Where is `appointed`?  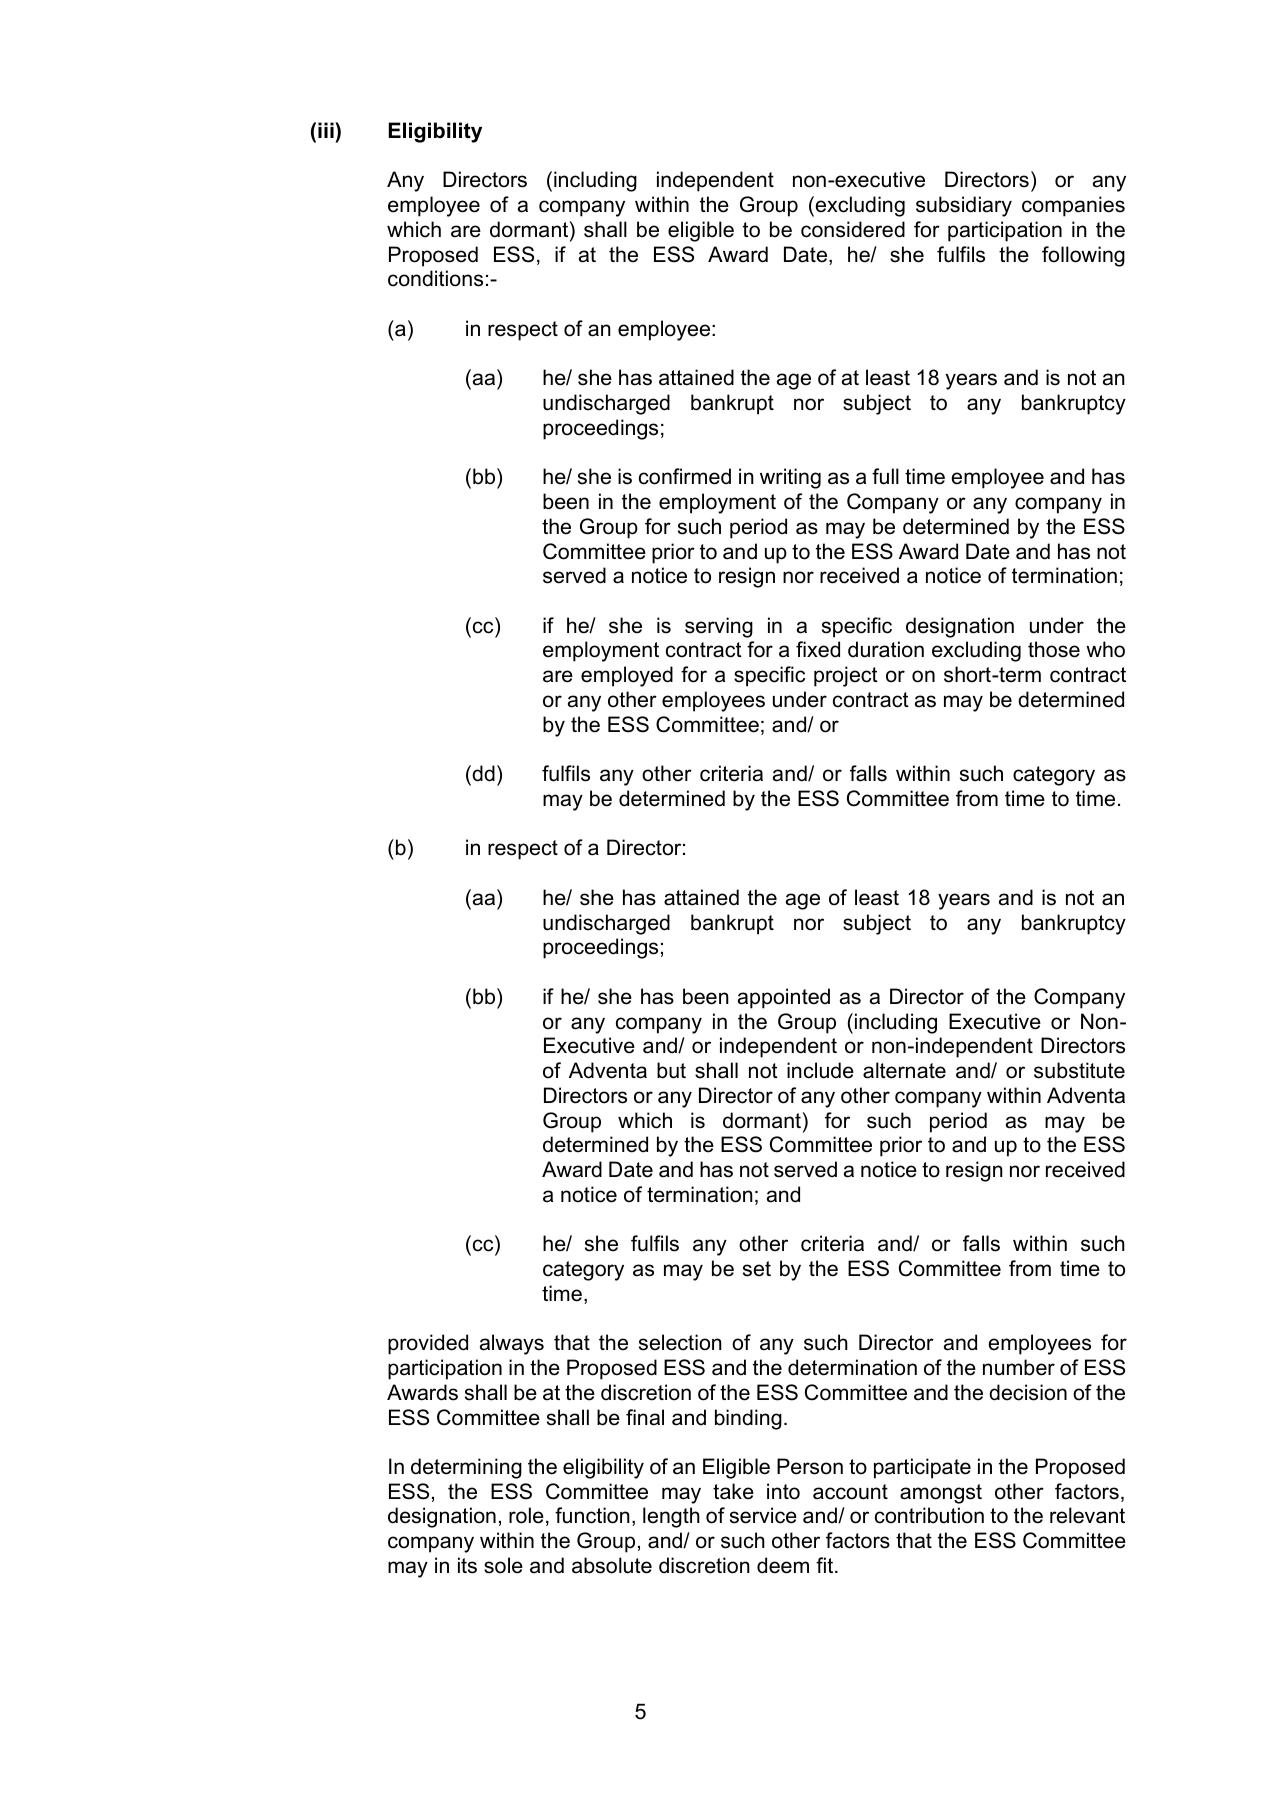 appointed is located at coordinates (784, 998).
